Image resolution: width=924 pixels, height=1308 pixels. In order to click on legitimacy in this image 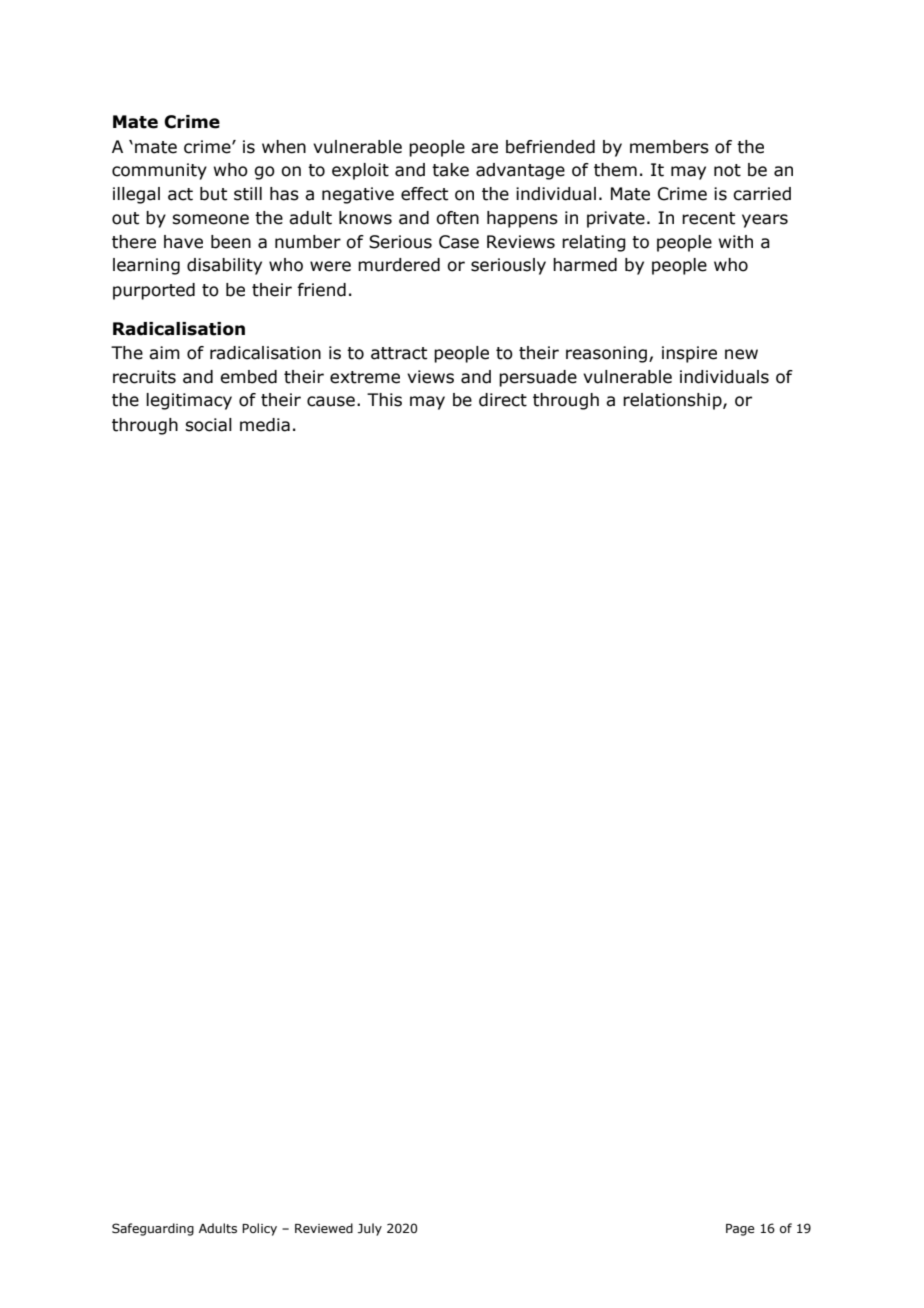, I will do `click(189, 401)`.
